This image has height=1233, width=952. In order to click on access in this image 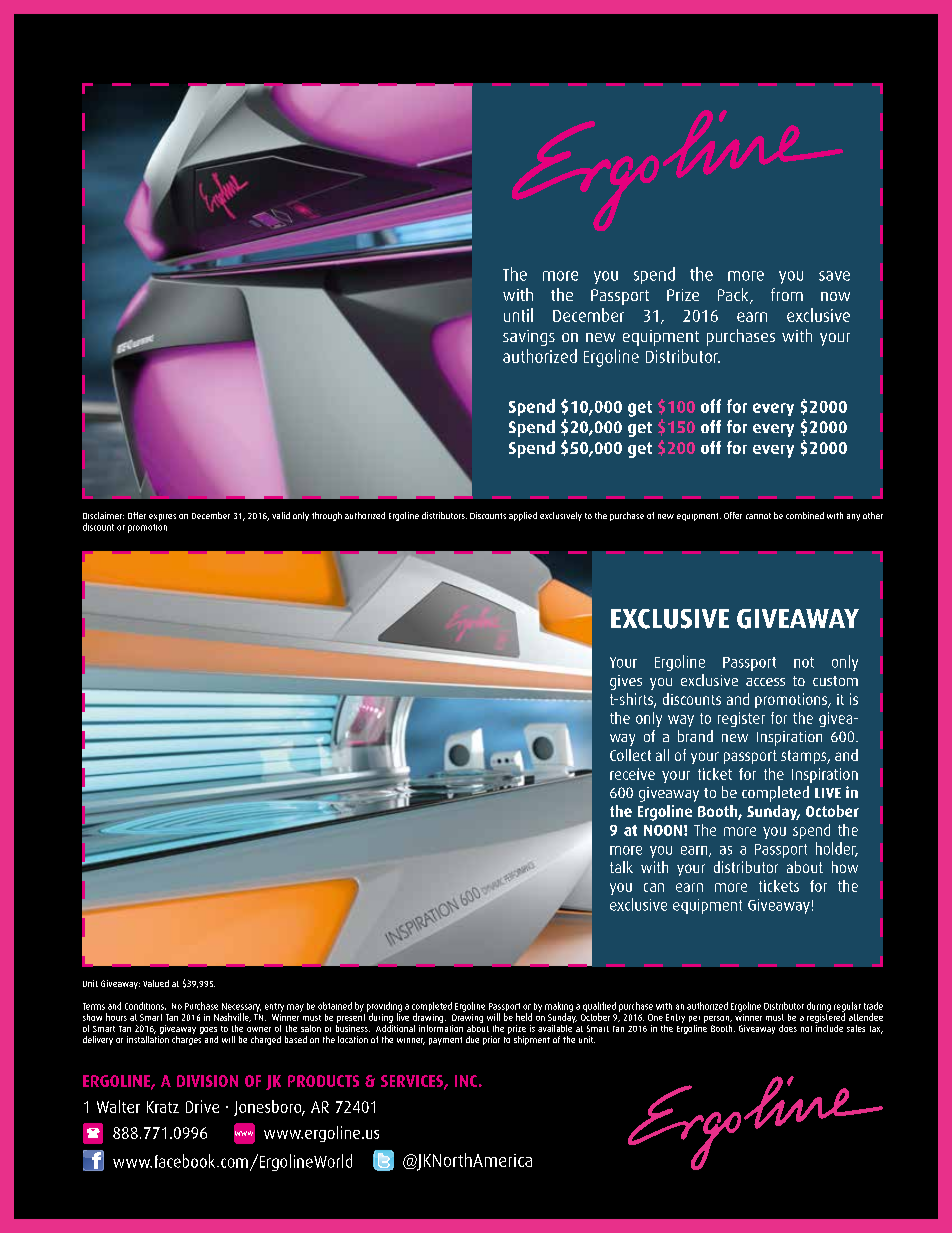, I will do `click(765, 682)`.
